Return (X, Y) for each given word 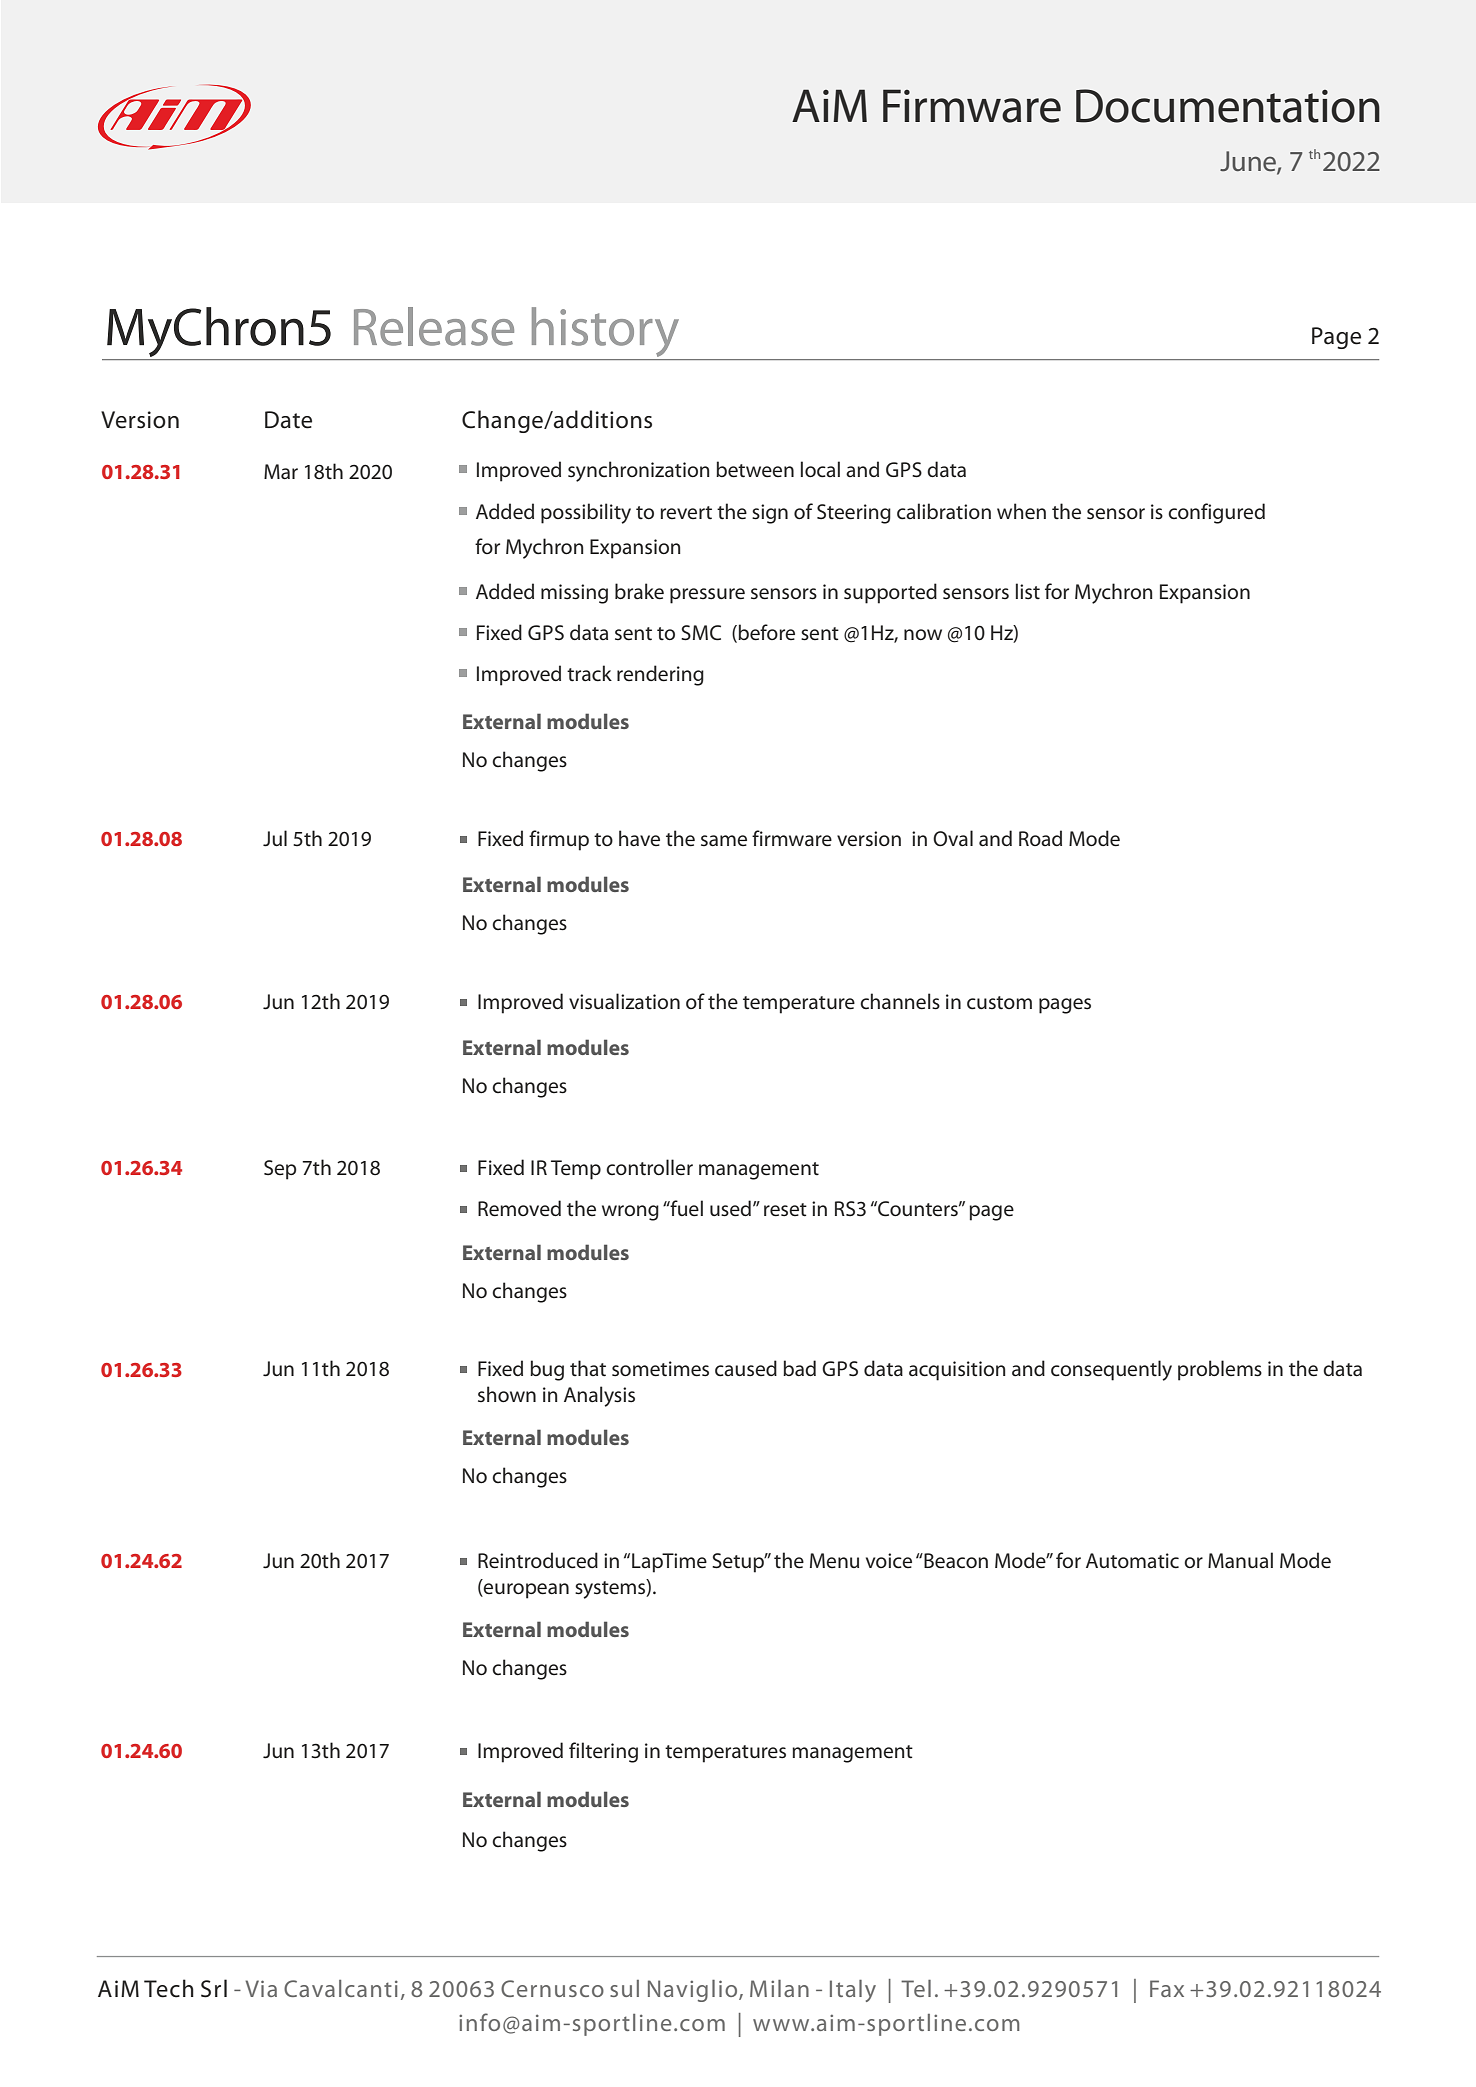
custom (999, 1003)
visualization (624, 1001)
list (1028, 591)
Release (434, 326)
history (605, 332)
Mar (281, 472)
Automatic (1132, 1561)
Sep (280, 1170)
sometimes (660, 1369)
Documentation (1228, 106)
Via (261, 1988)
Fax (1167, 1988)
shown (507, 1394)
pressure (707, 596)
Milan (779, 1988)
